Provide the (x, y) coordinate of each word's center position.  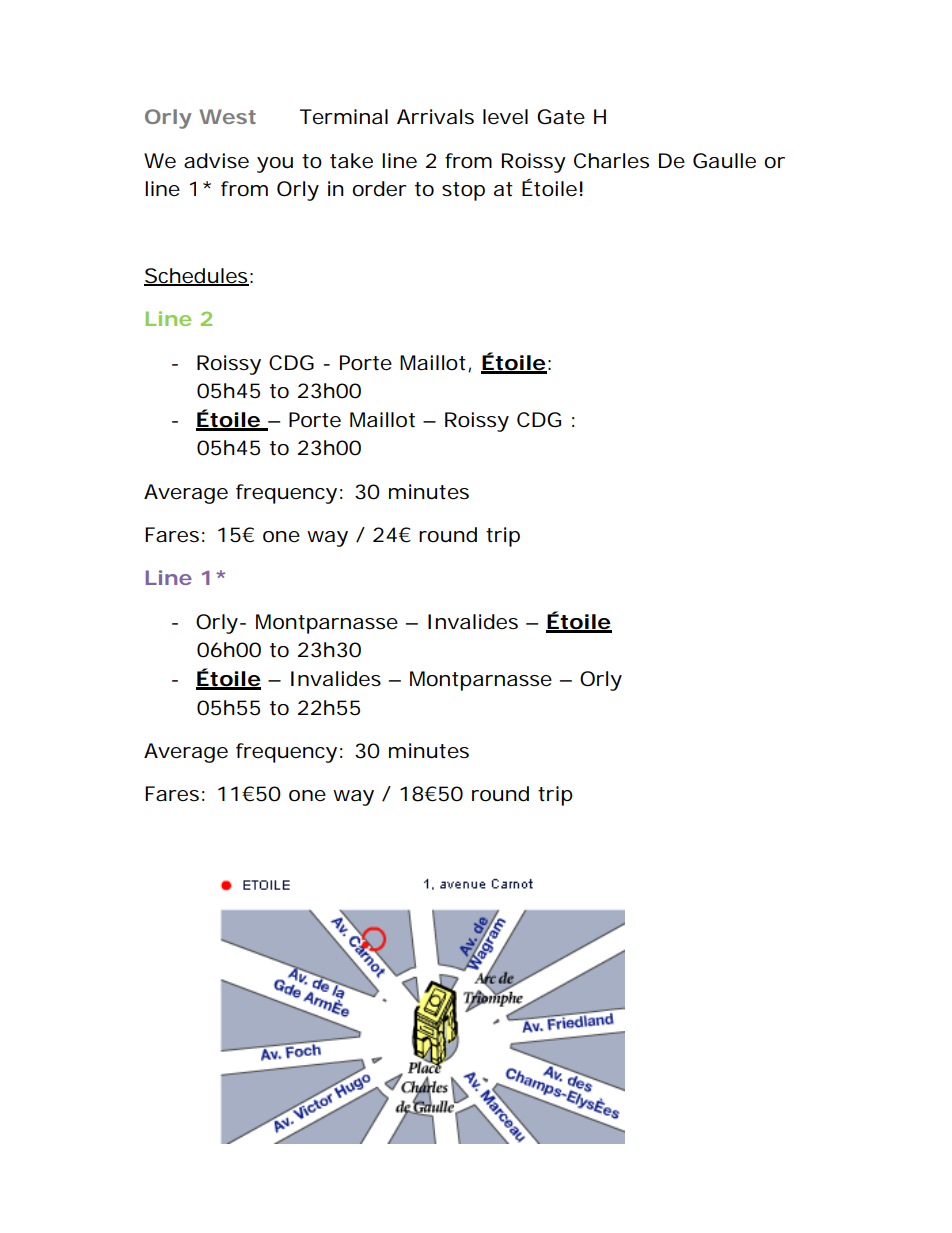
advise (216, 161)
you (275, 165)
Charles (611, 161)
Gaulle (724, 161)
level (505, 117)
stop (463, 191)
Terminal (344, 117)
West (227, 116)
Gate (561, 117)
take (351, 161)
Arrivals (435, 117)
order (379, 189)
